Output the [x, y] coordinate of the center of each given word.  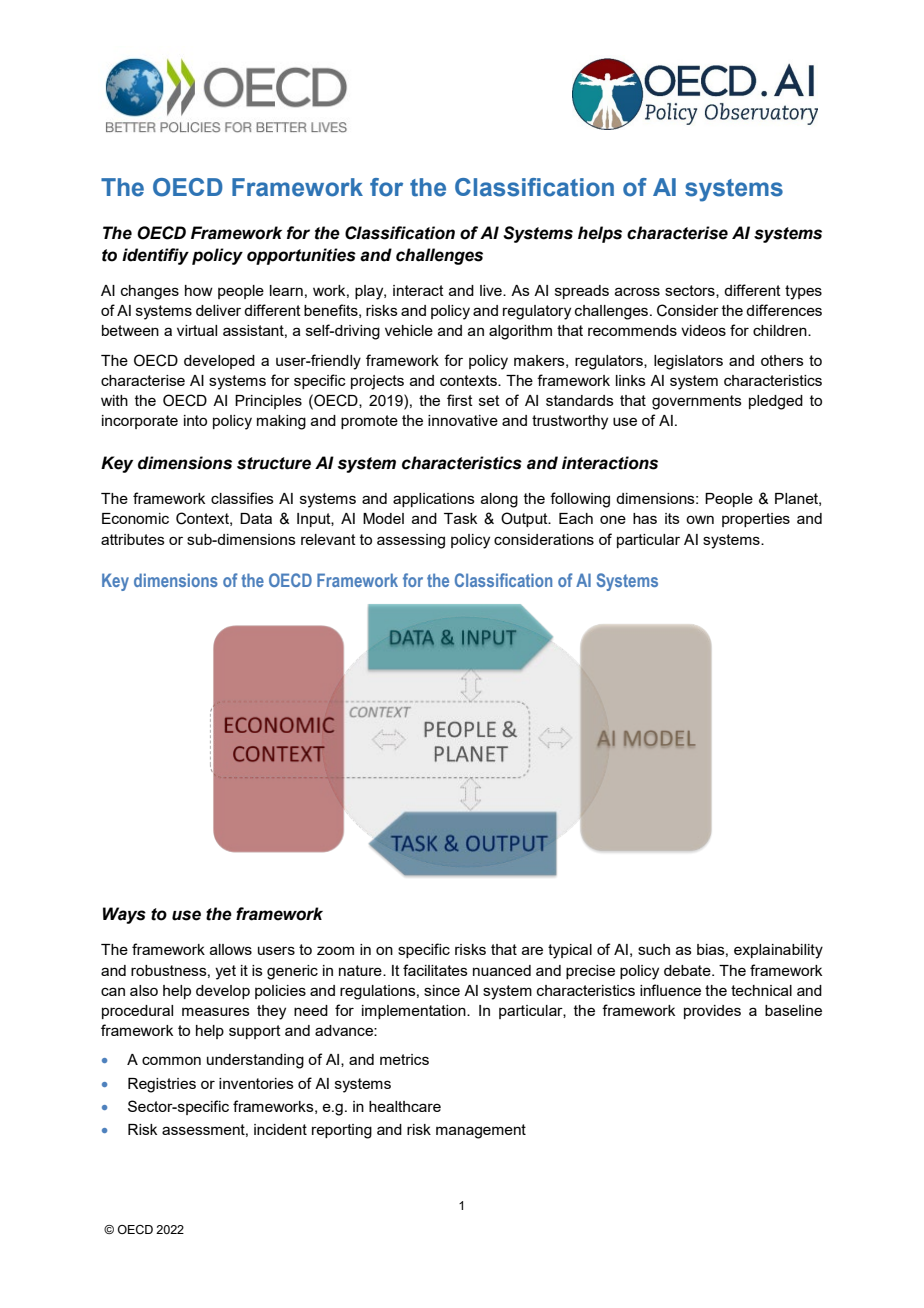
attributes [133, 539]
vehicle [409, 330]
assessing [411, 541]
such [654, 949]
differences [784, 310]
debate [688, 970]
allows [231, 949]
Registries [162, 1085]
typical [570, 951]
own [700, 519]
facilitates [435, 970]
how [199, 290]
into [195, 420]
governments [697, 402]
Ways [124, 915]
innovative [463, 420]
